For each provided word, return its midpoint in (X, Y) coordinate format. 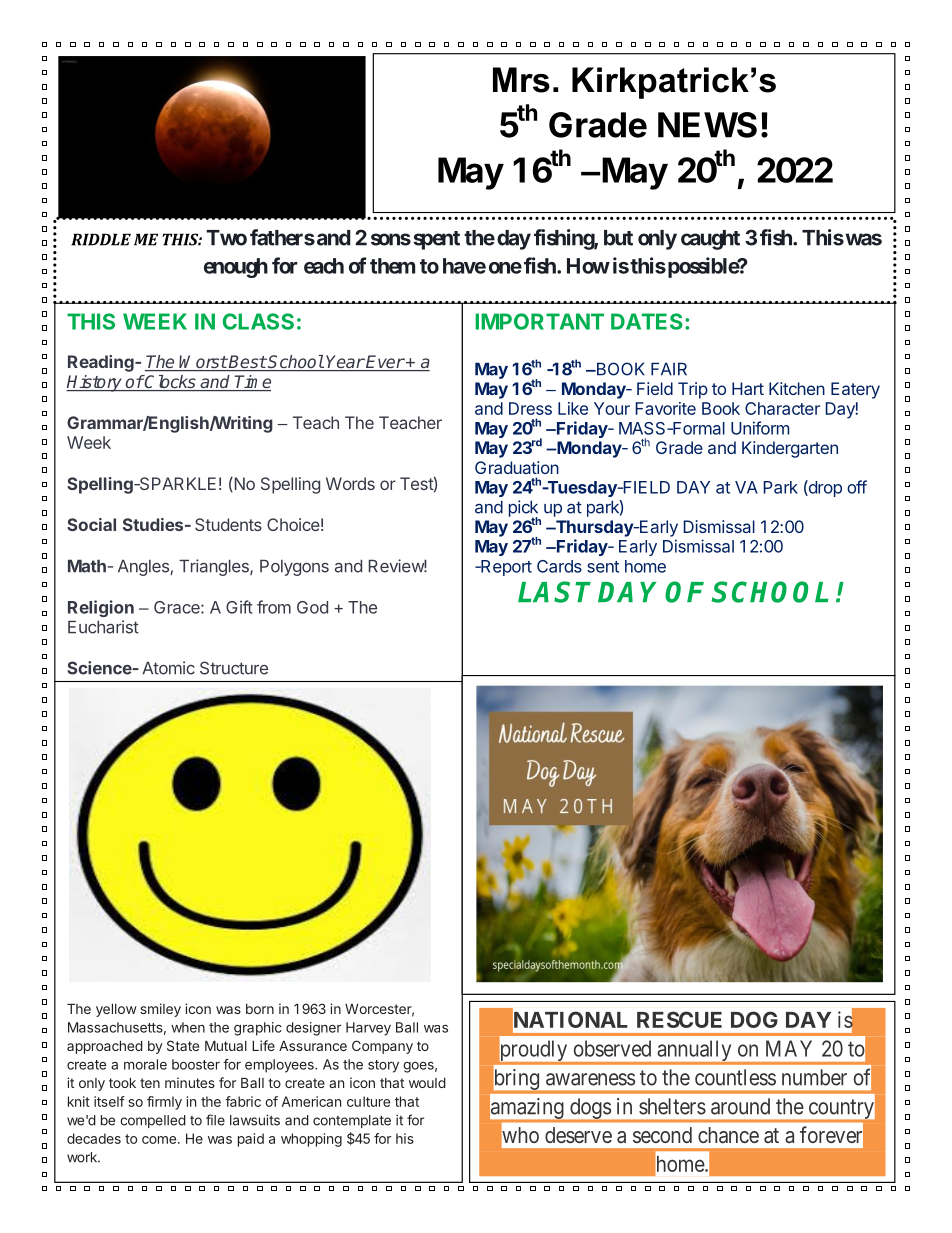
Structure (234, 668)
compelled (153, 1121)
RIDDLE (101, 239)
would (427, 1083)
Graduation (517, 467)
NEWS (707, 125)
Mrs (521, 80)
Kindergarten (790, 449)
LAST (554, 592)
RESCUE (679, 1019)
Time (252, 383)
